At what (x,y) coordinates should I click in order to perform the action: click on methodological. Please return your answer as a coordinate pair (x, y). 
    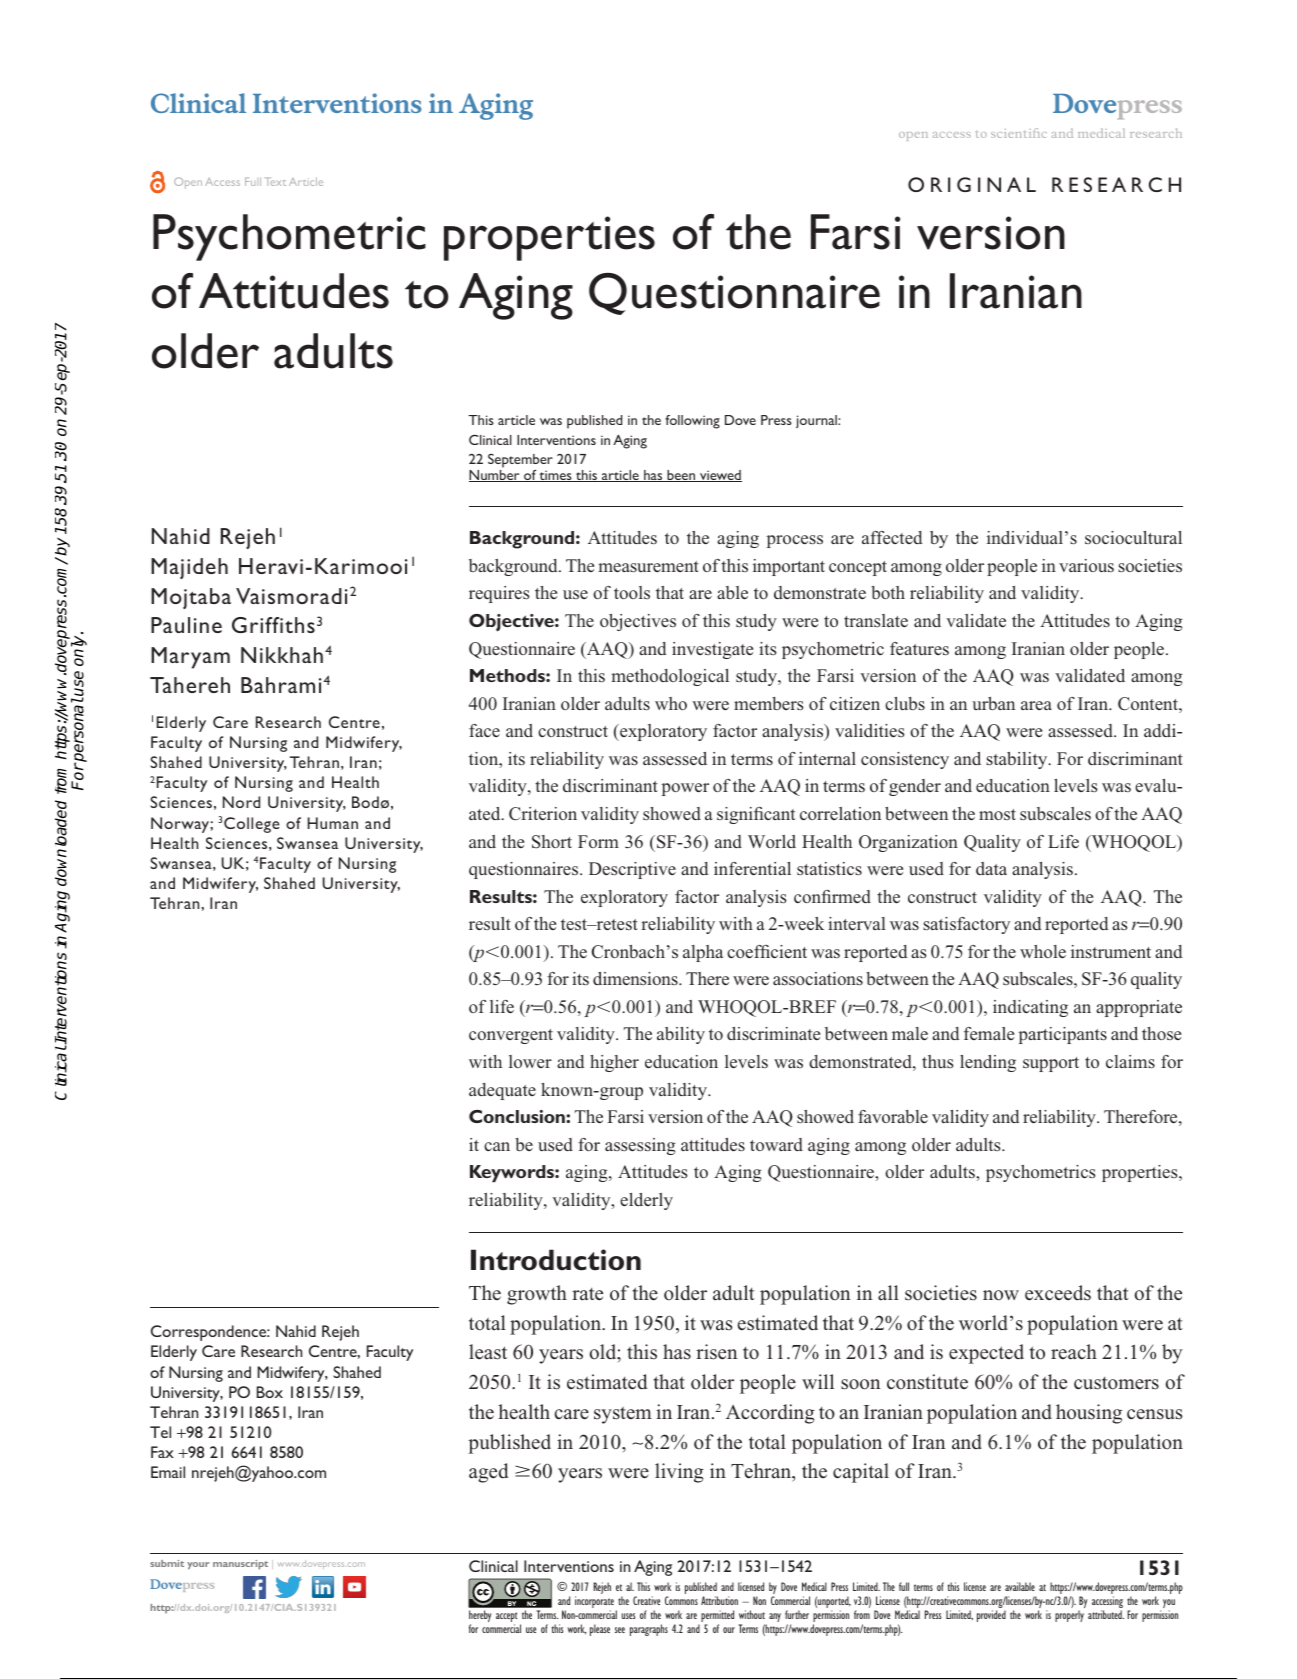
    Looking at the image, I should click on (670, 677).
